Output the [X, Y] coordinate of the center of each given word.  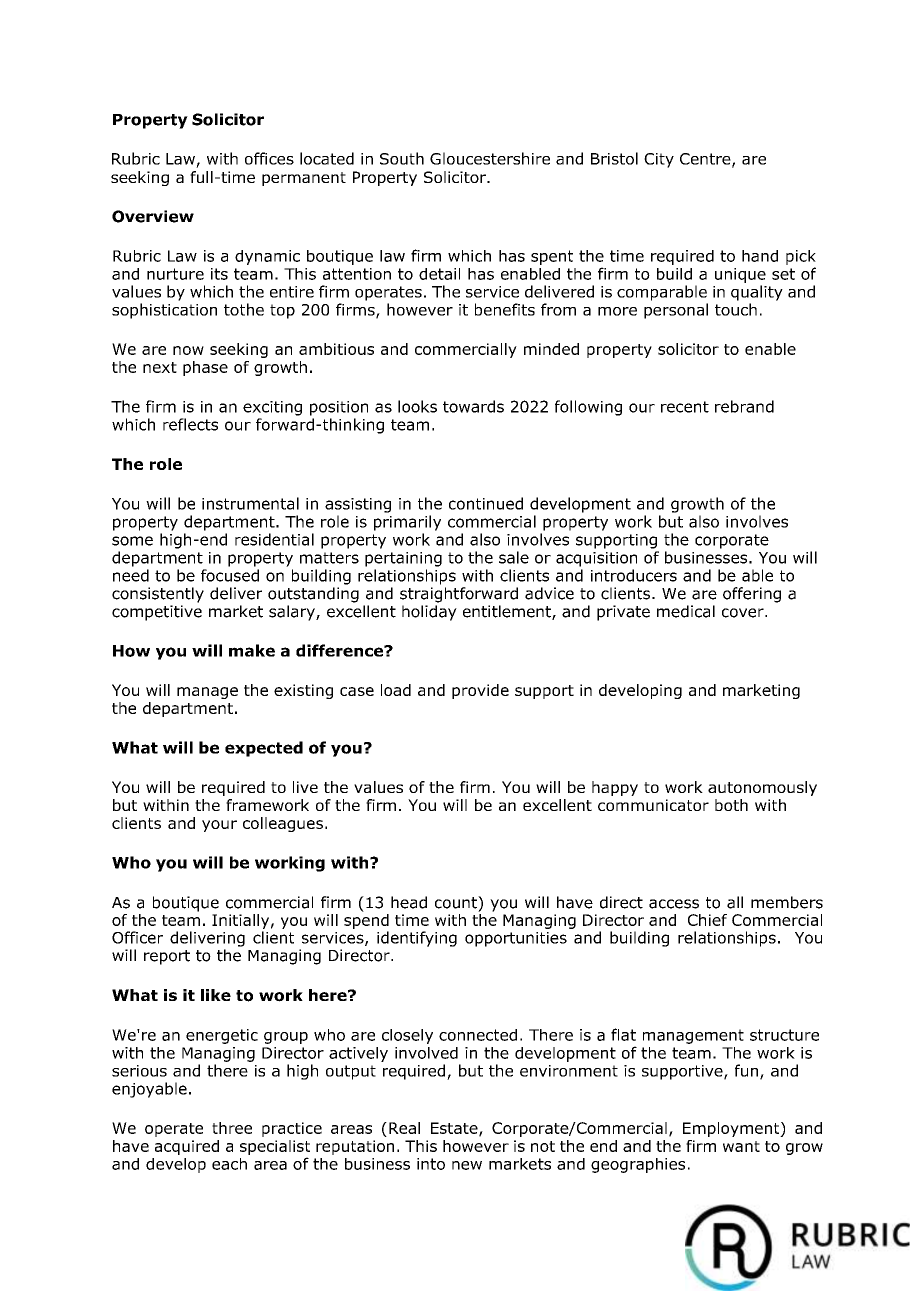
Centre [706, 160]
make [252, 650]
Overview [153, 216]
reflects [190, 424]
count [457, 902]
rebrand [744, 406]
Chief [707, 920]
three [232, 1128]
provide [480, 691]
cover [744, 613]
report [167, 957]
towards [473, 406]
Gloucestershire [490, 158]
